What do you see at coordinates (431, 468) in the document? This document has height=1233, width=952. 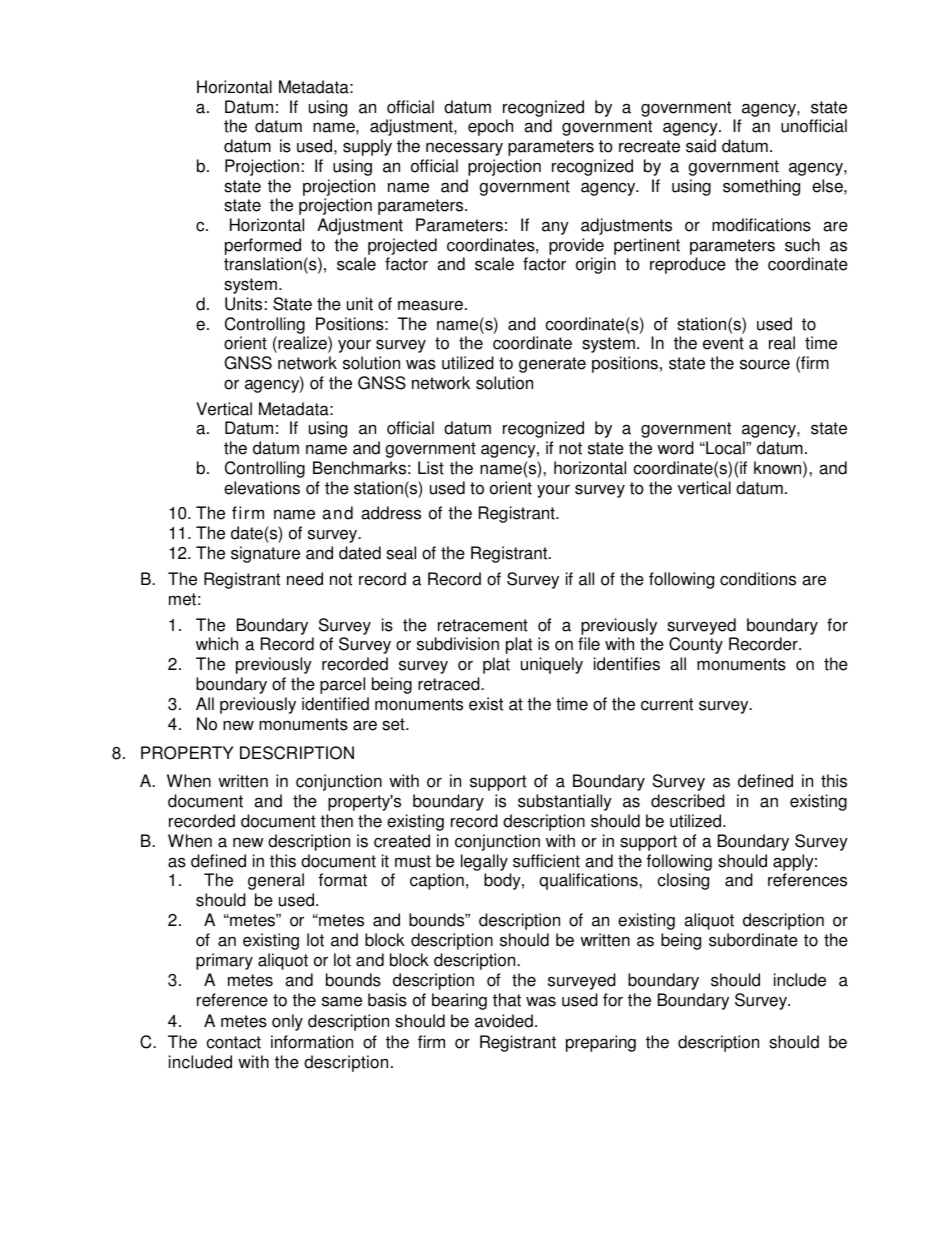 I see `List` at bounding box center [431, 468].
